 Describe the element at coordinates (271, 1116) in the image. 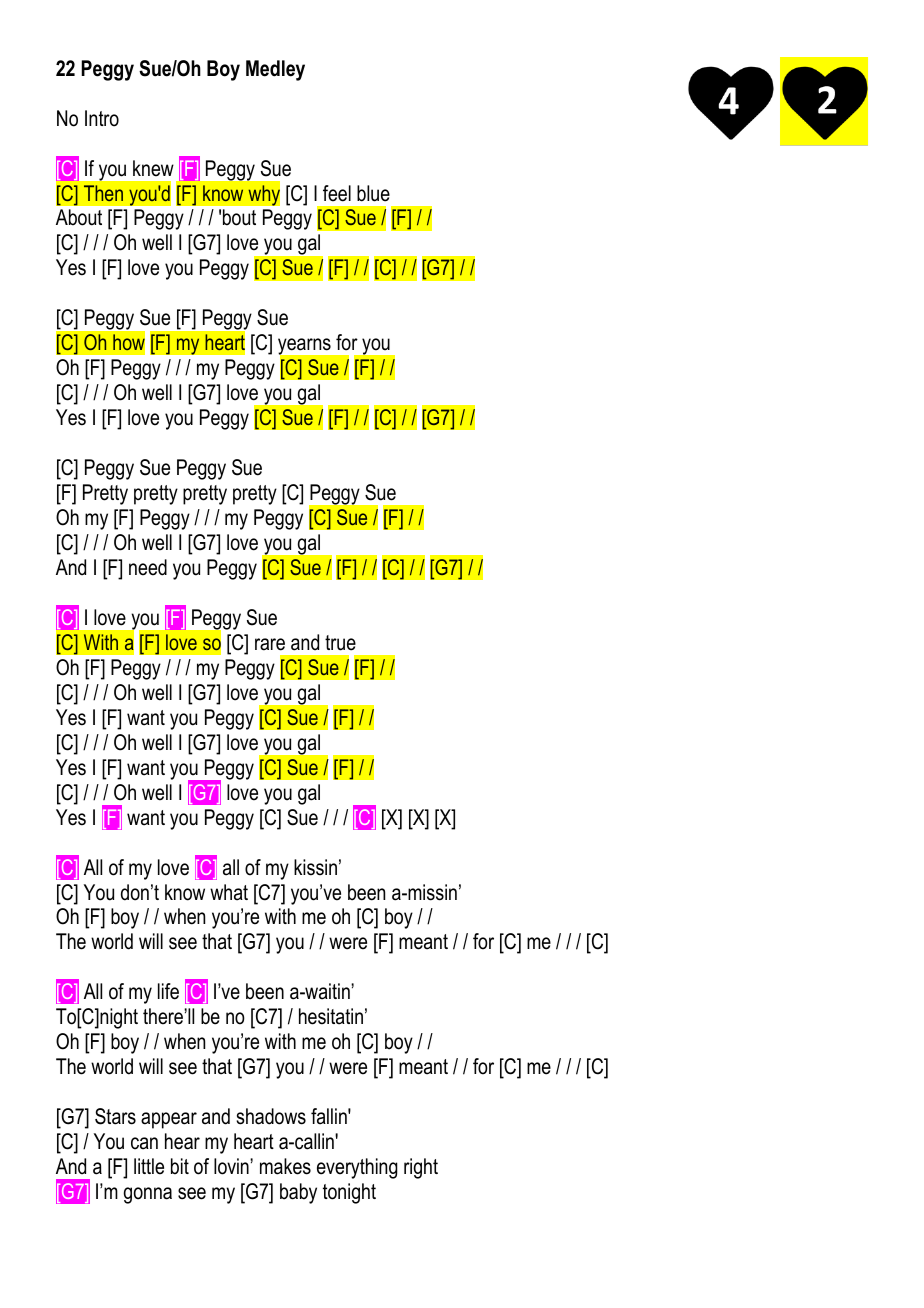

I see `shadows` at that location.
